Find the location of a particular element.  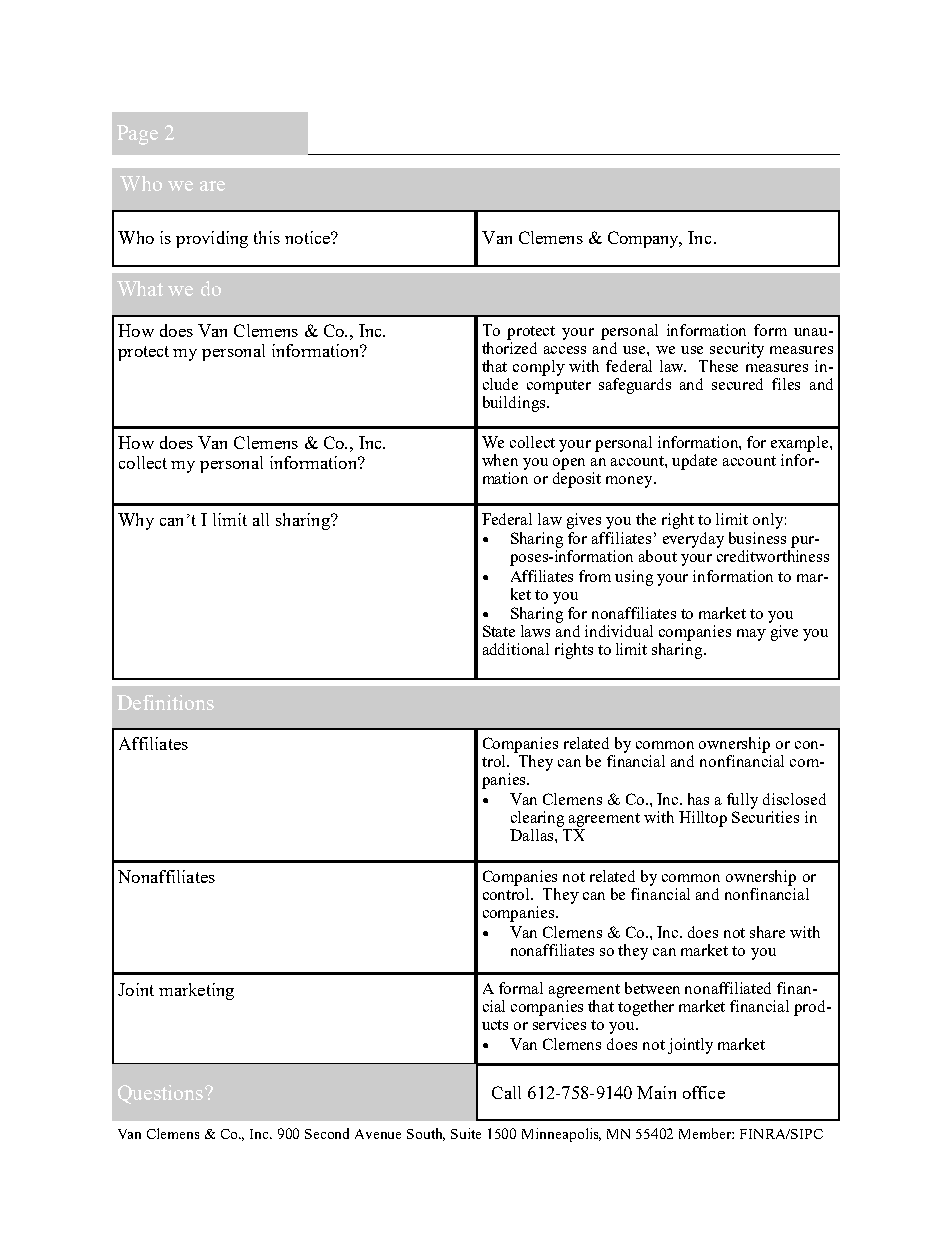

Company is located at coordinates (645, 239).
